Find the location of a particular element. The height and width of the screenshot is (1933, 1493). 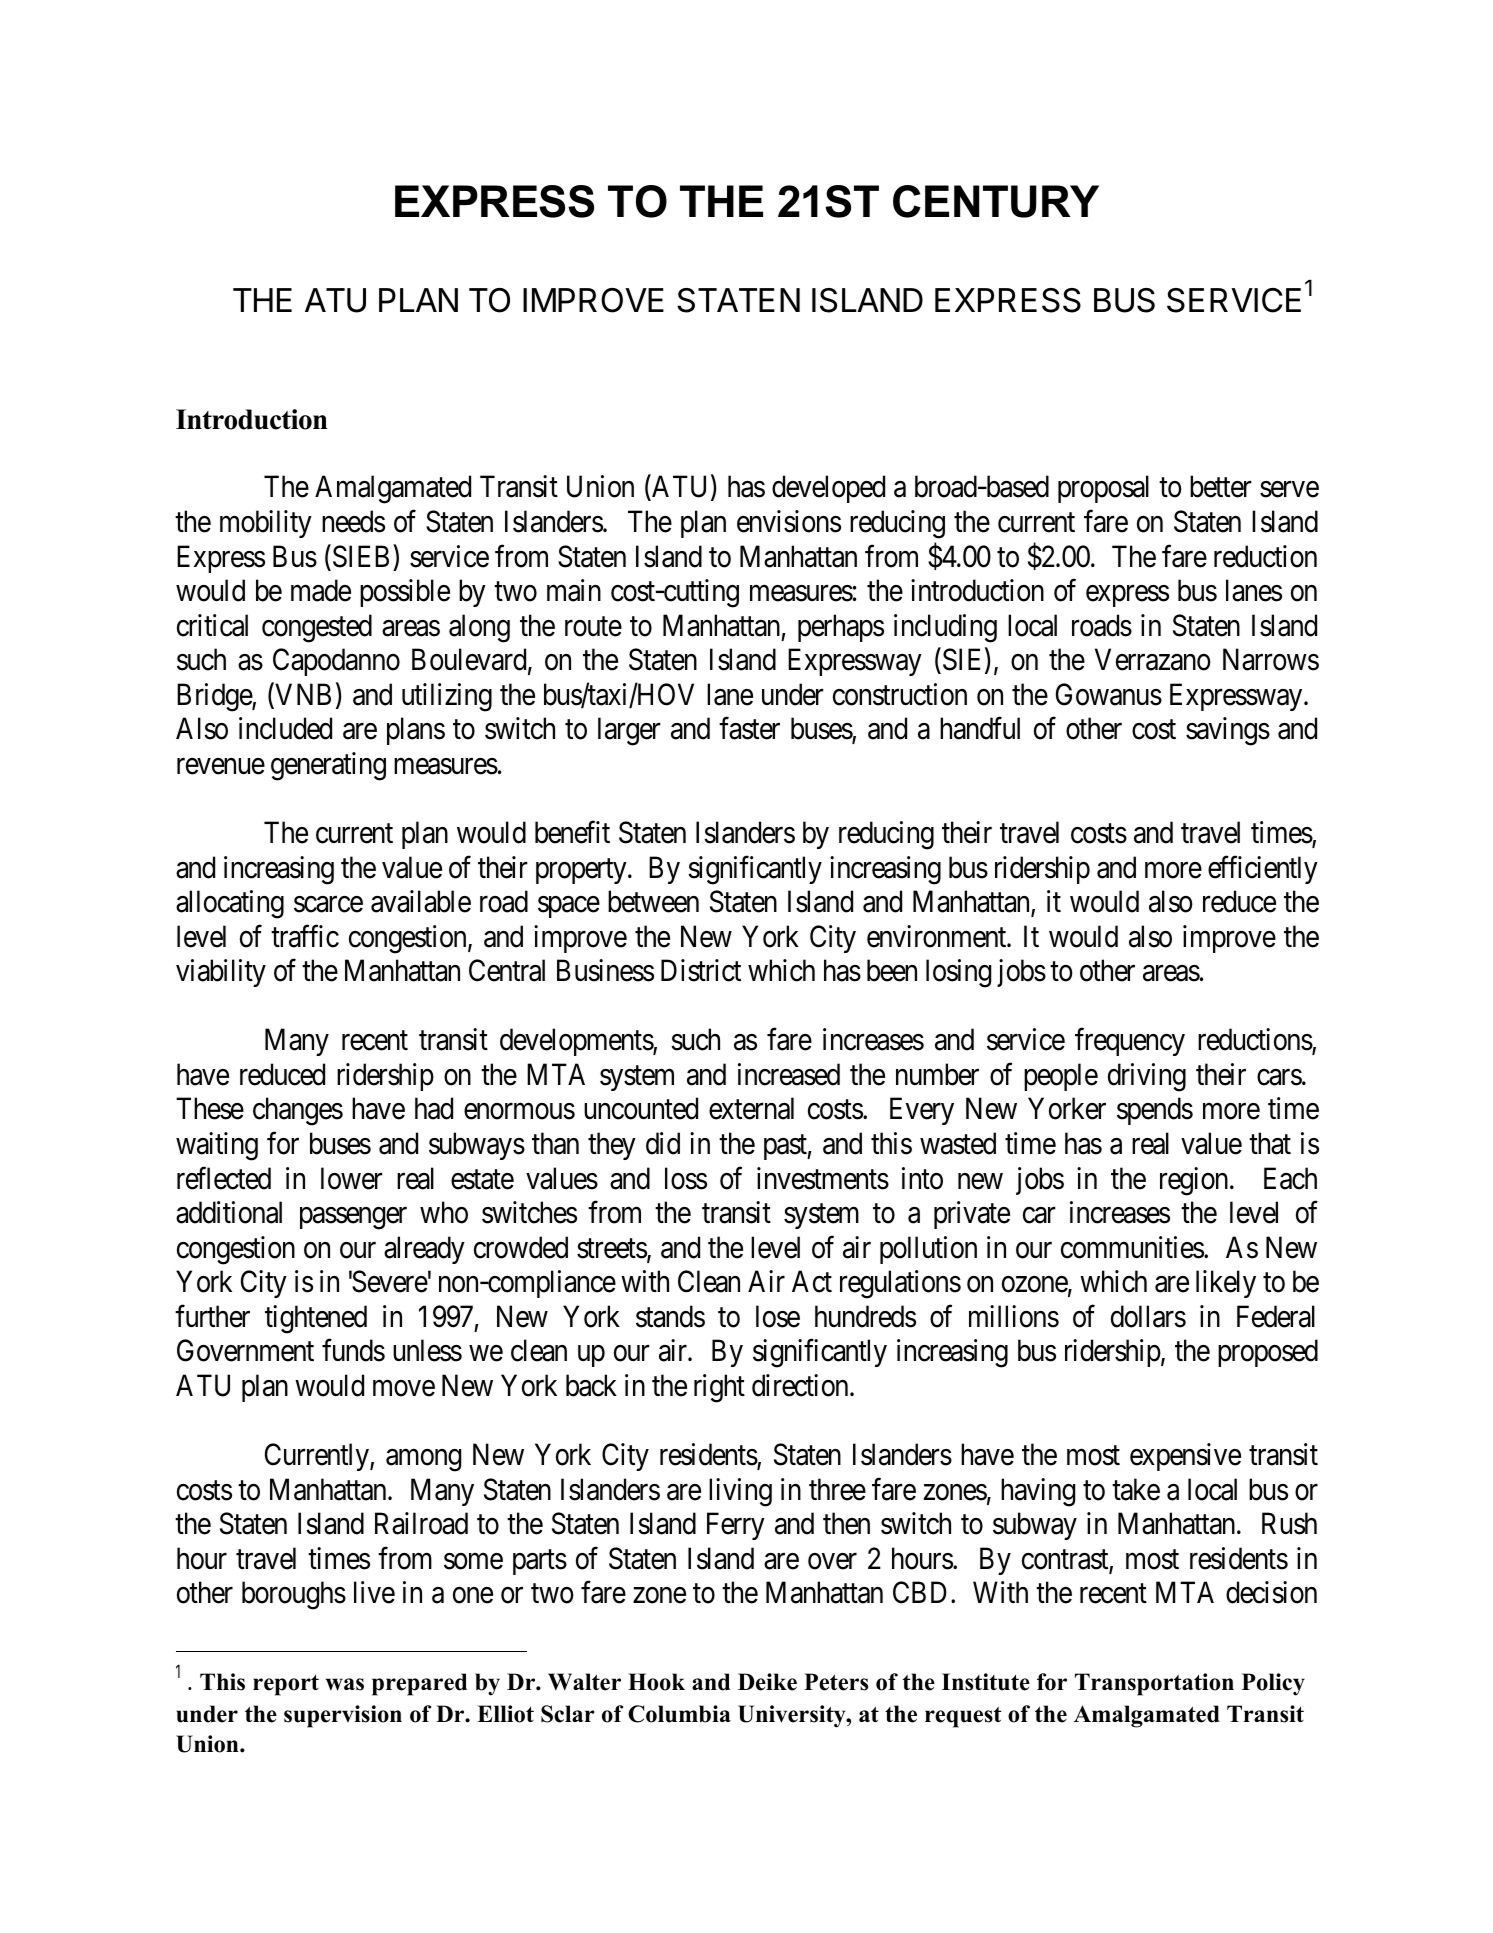

District is located at coordinates (701, 970).
